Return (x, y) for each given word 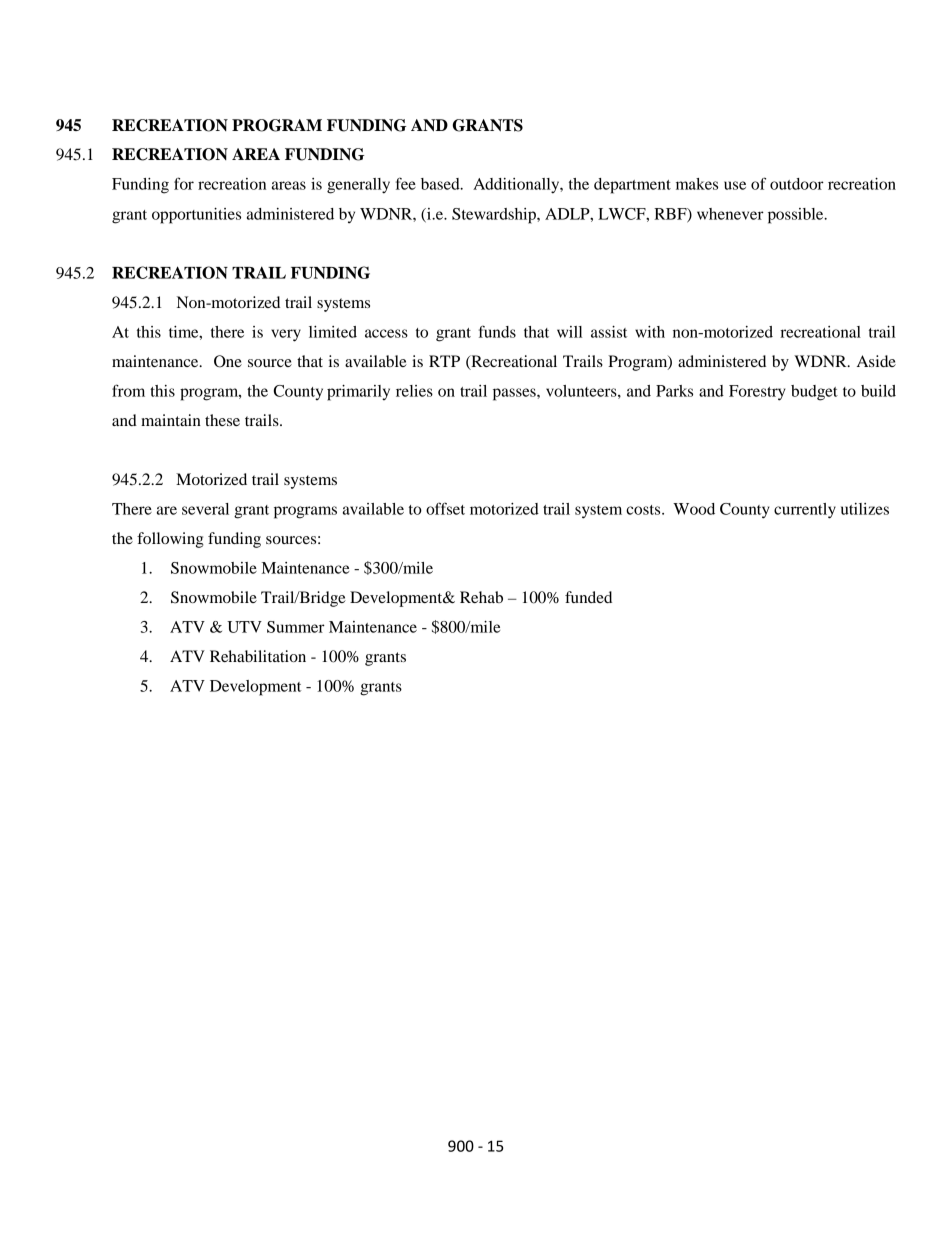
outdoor (797, 184)
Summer (296, 627)
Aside (876, 361)
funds (497, 331)
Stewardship (495, 216)
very (286, 335)
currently (805, 511)
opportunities (196, 216)
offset (445, 508)
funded (588, 597)
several (205, 509)
